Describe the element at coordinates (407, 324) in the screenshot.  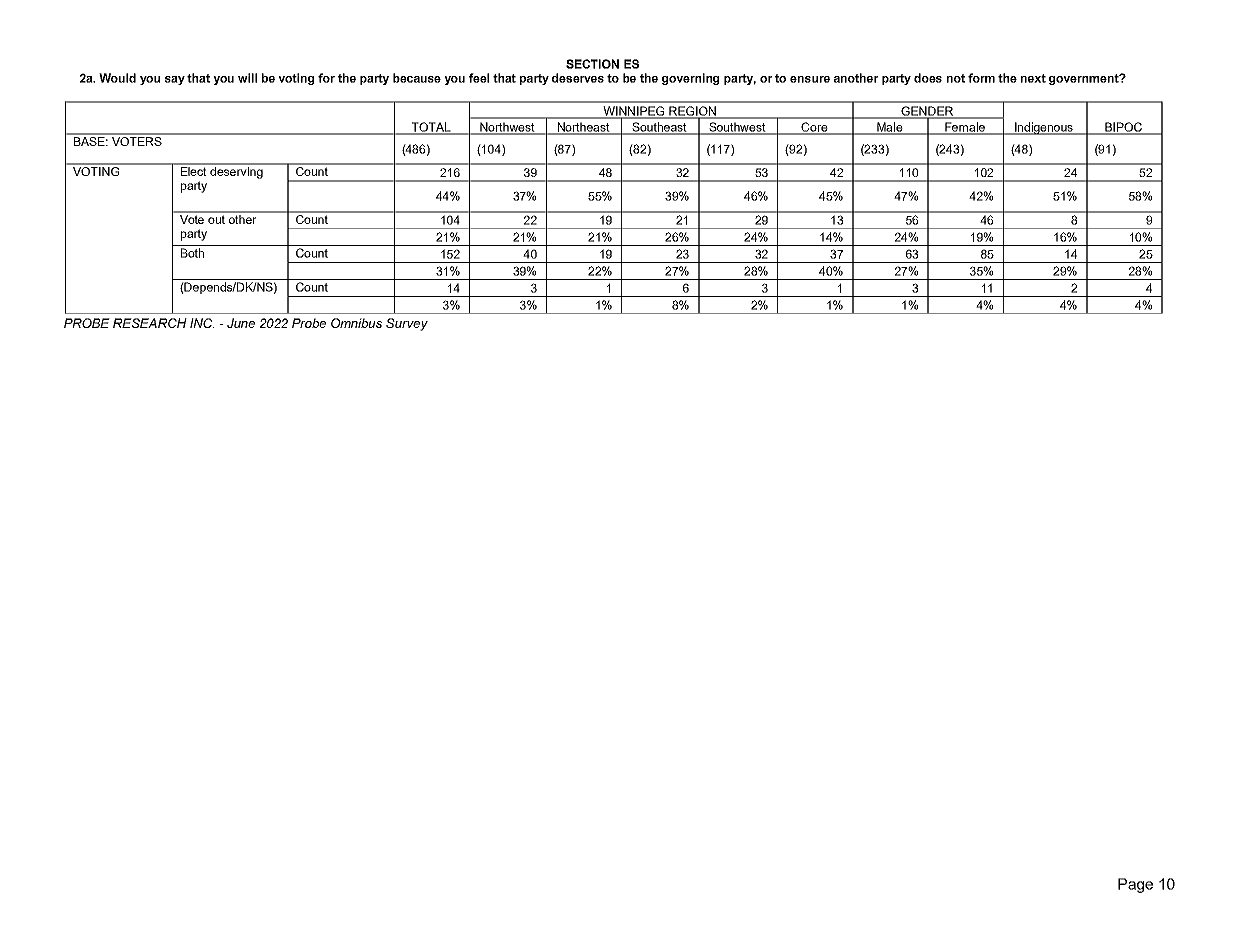
I see `Survey` at that location.
